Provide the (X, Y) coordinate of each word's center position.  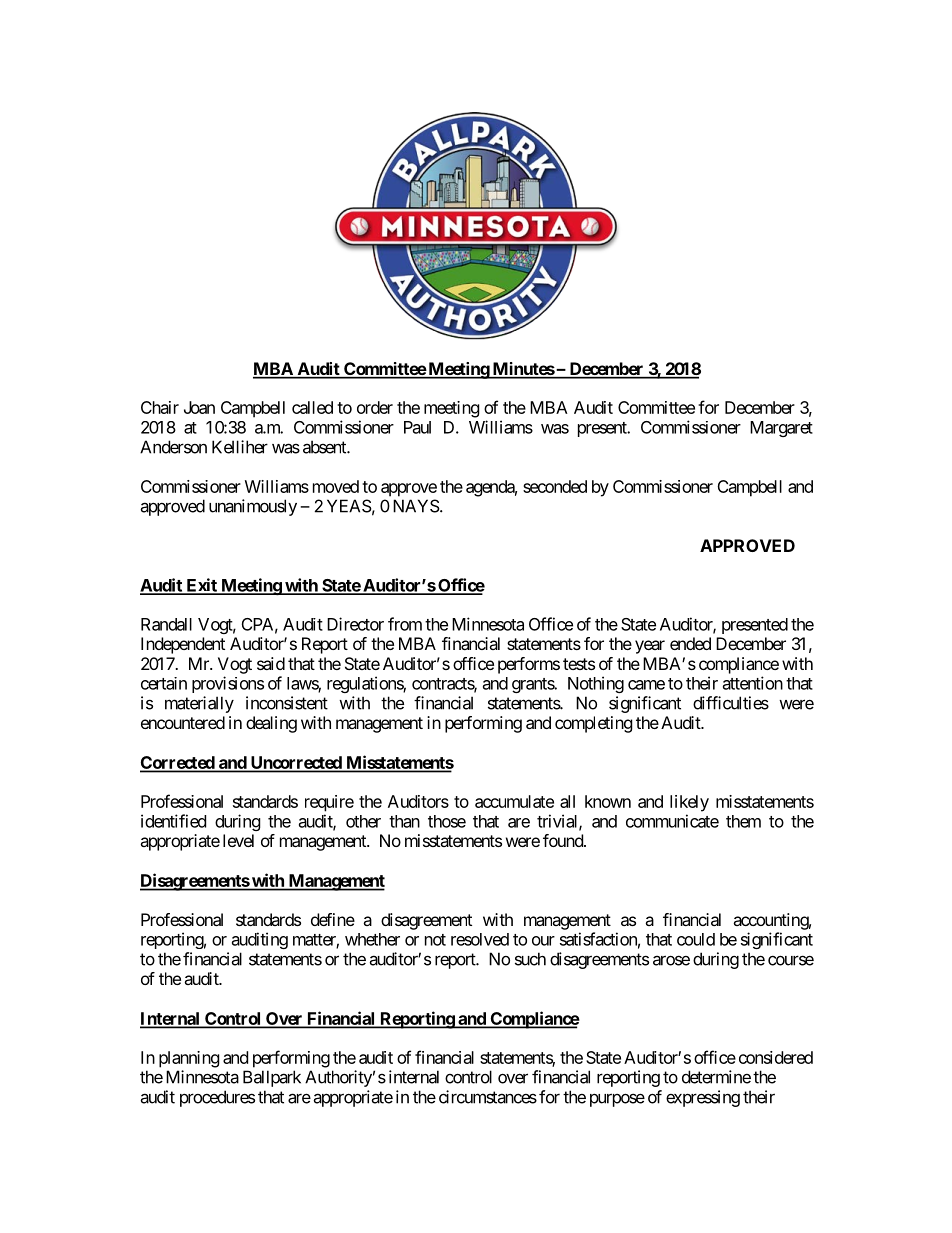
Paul (417, 427)
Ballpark (272, 1078)
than (404, 821)
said (271, 663)
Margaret (781, 429)
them (743, 821)
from (405, 624)
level (238, 840)
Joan (199, 407)
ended (690, 643)
